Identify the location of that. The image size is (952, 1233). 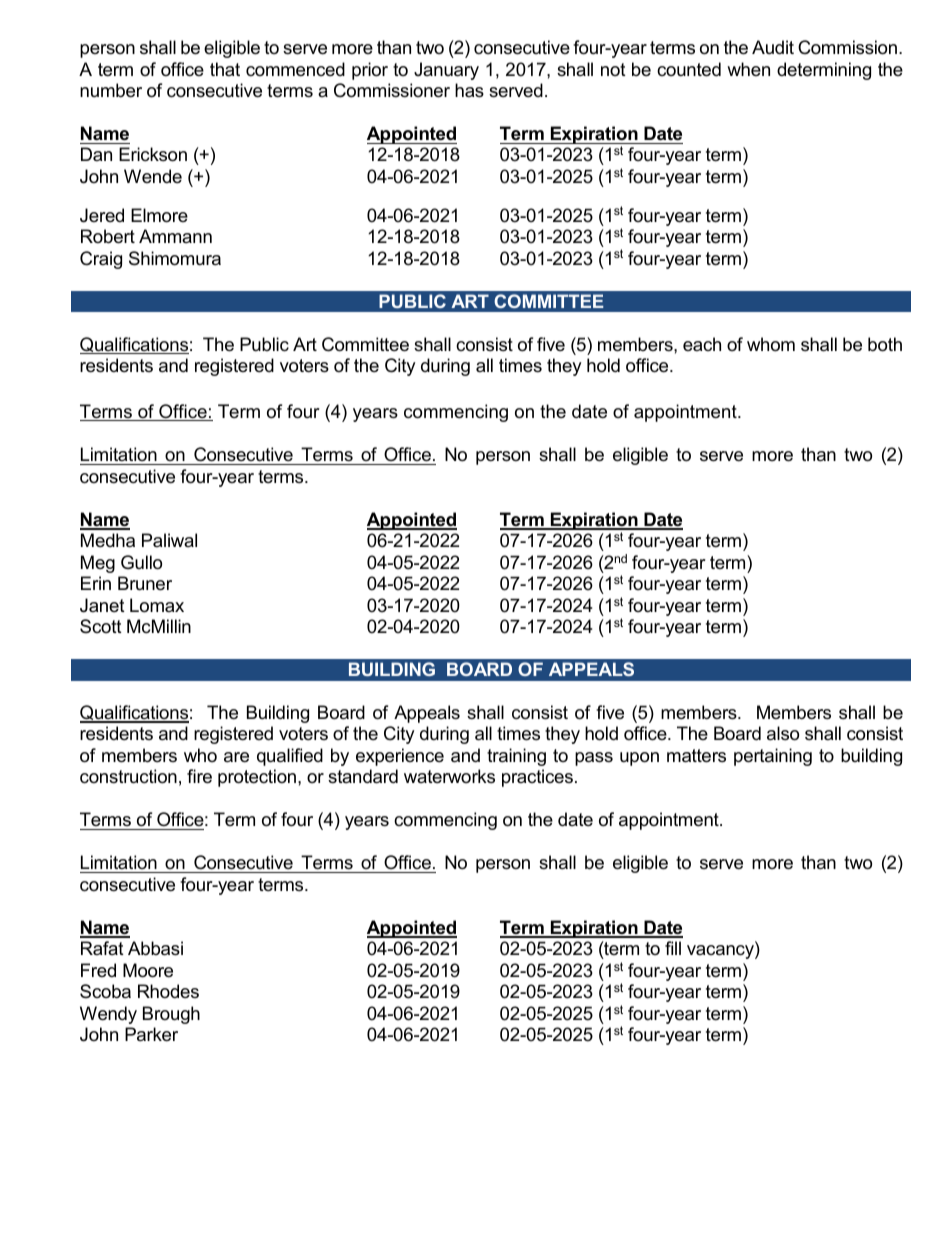
(225, 69).
